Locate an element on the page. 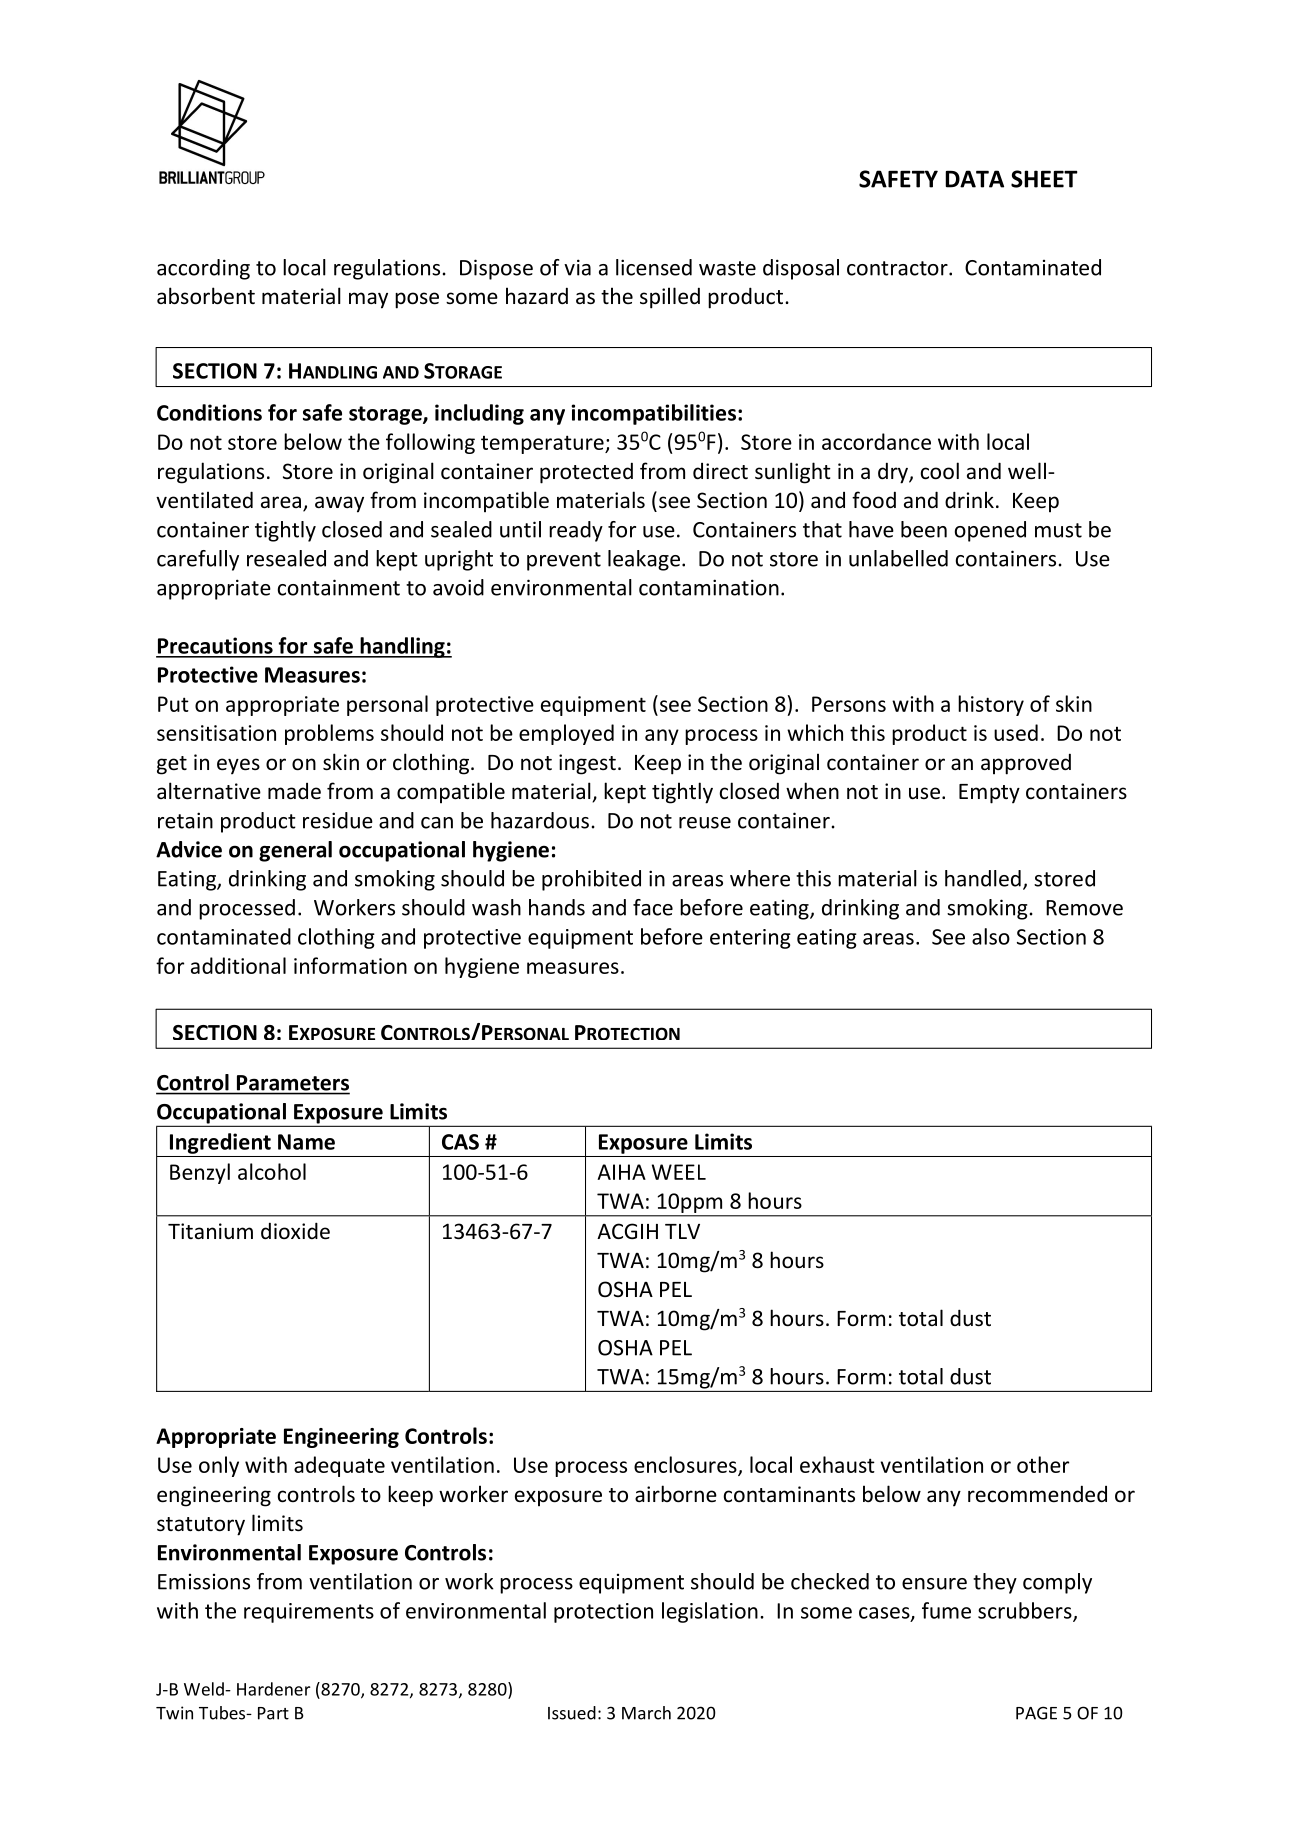  requirements is located at coordinates (309, 1613).
